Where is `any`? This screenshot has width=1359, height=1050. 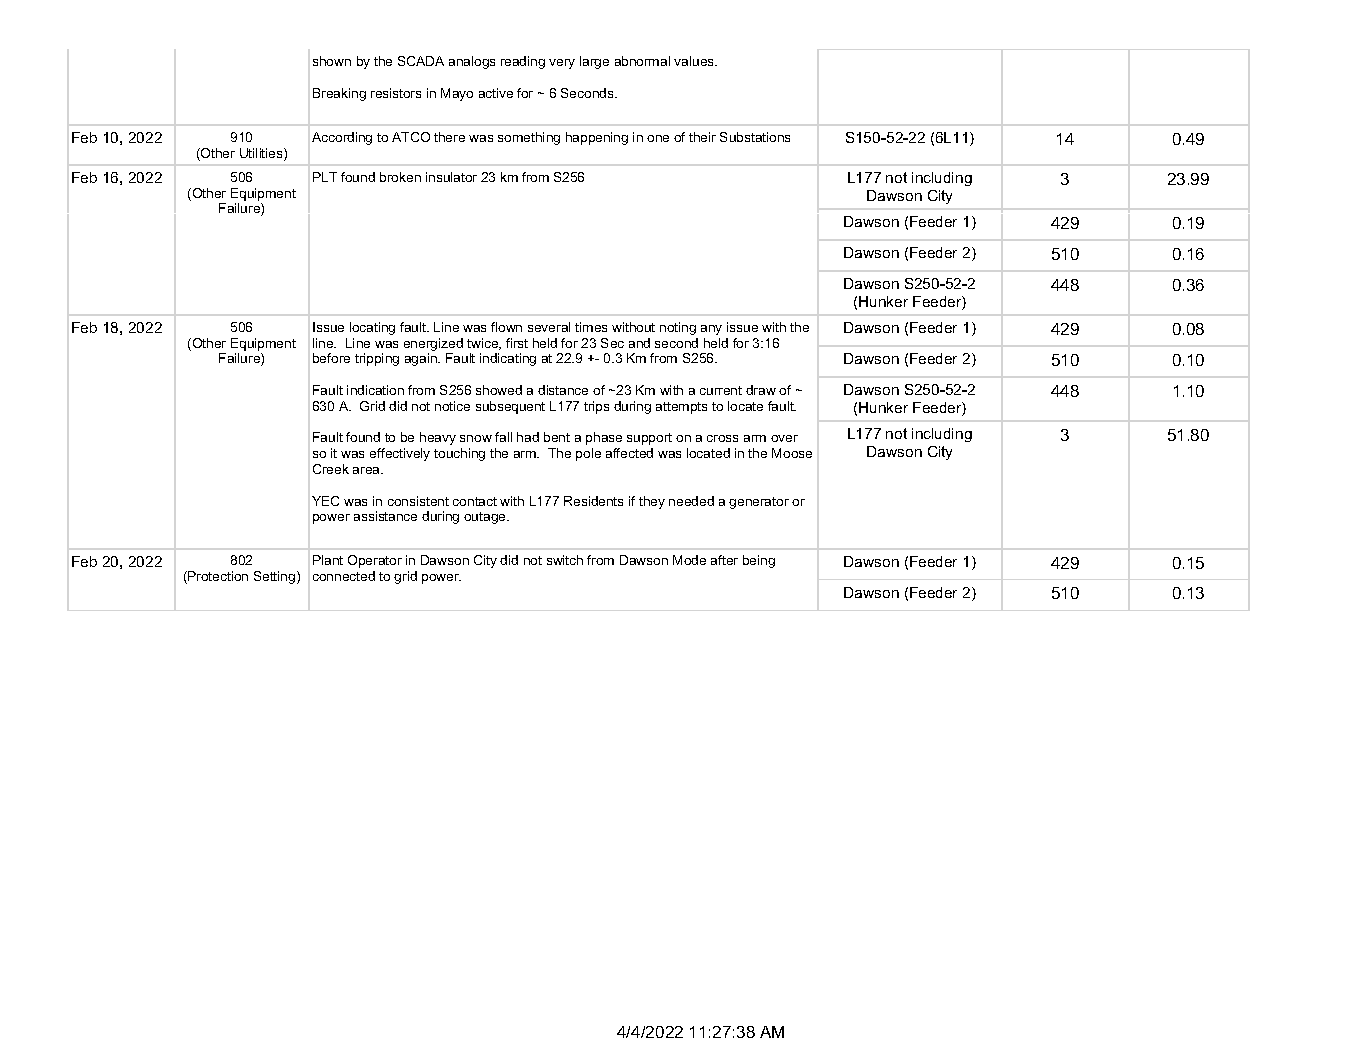
any is located at coordinates (711, 330).
